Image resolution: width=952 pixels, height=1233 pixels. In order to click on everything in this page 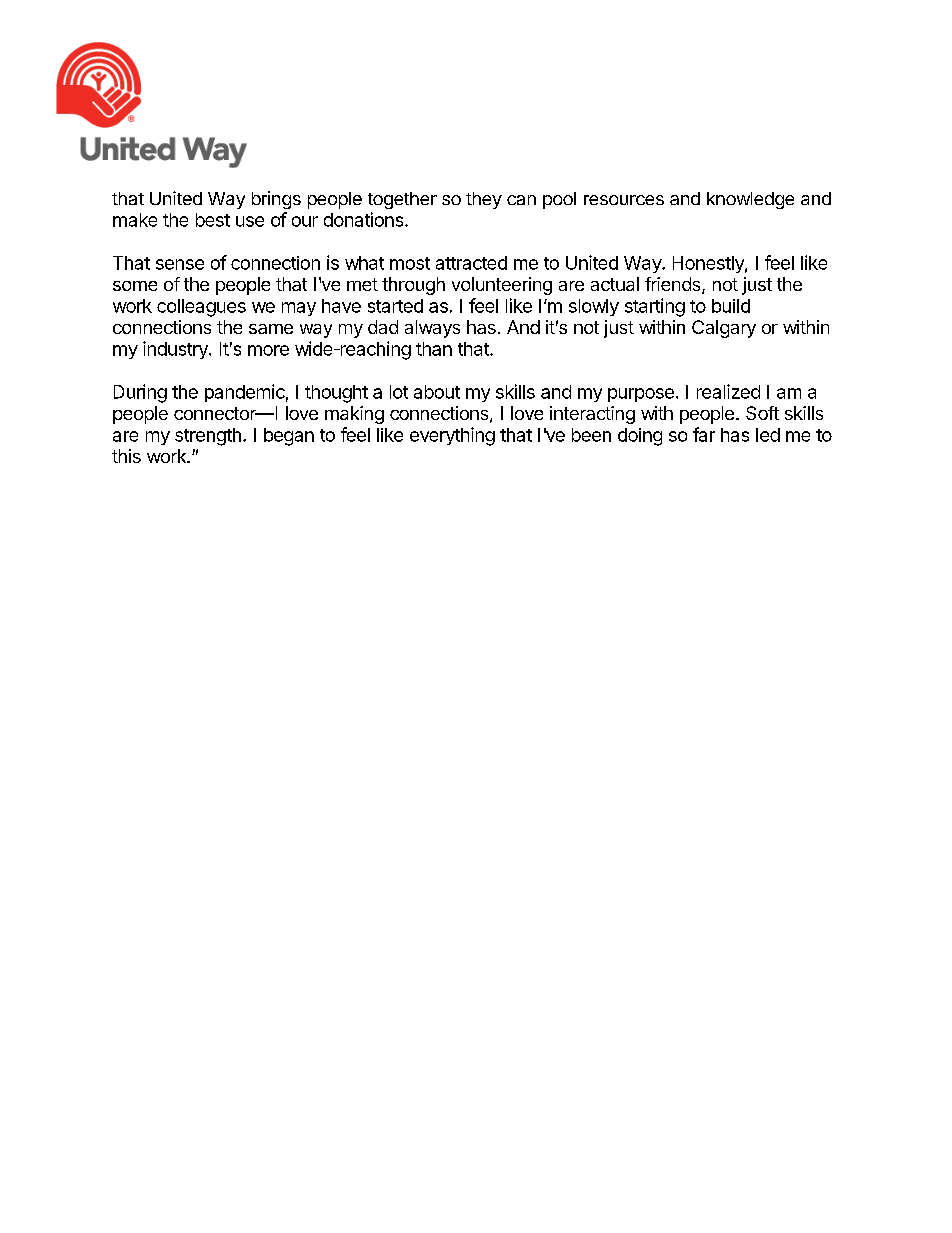, I will do `click(452, 436)`.
